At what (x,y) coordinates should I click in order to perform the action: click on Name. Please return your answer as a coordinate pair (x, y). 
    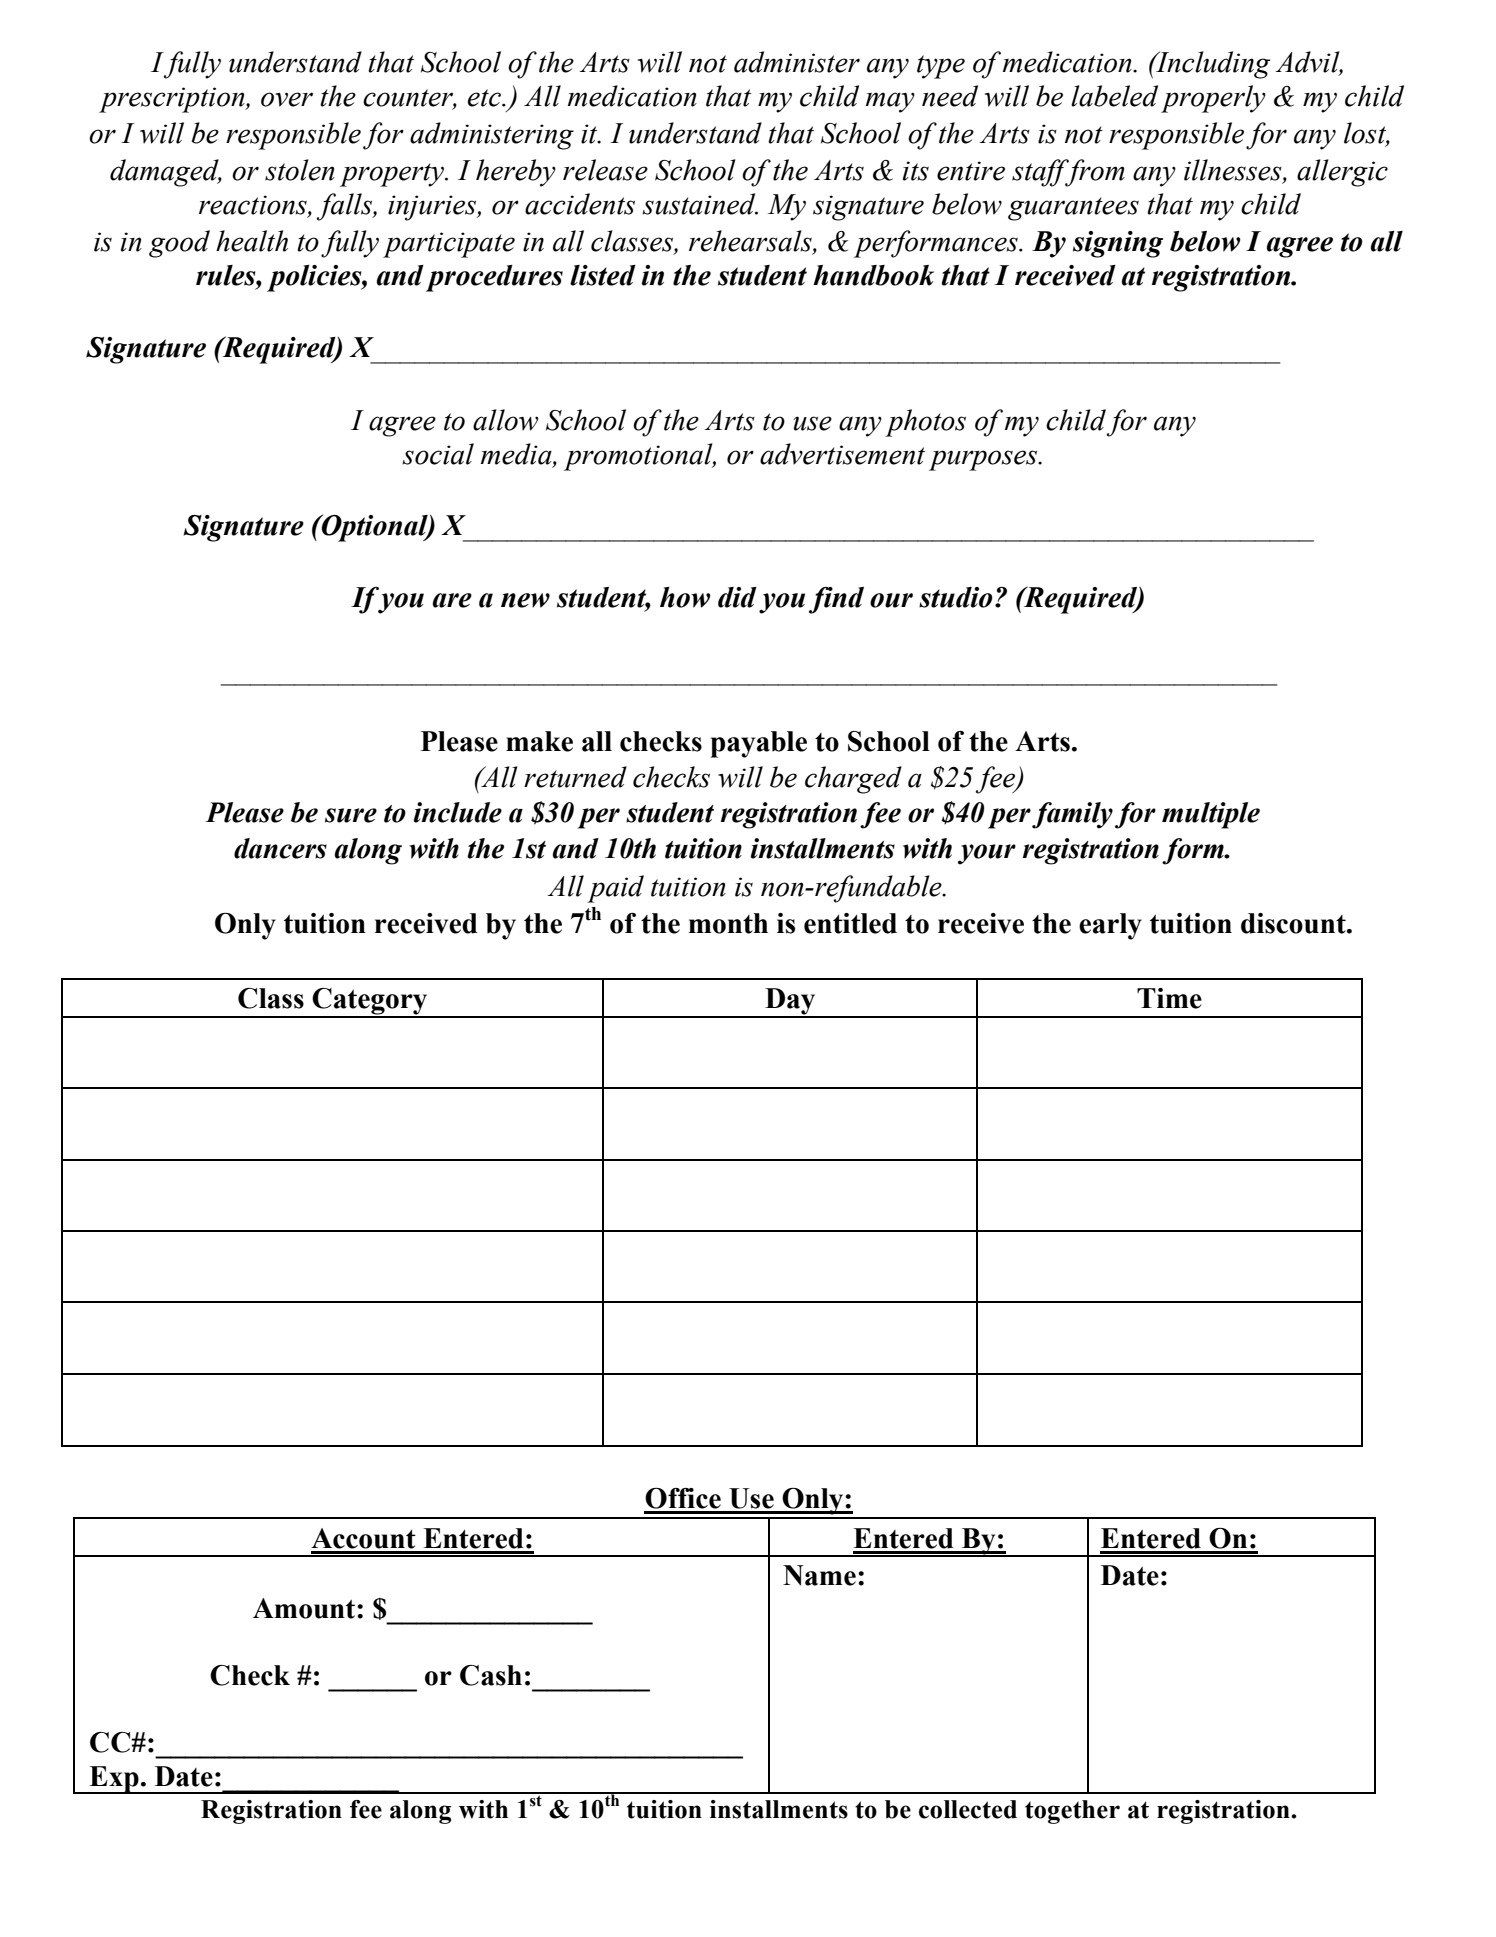
    Looking at the image, I should click on (819, 1575).
